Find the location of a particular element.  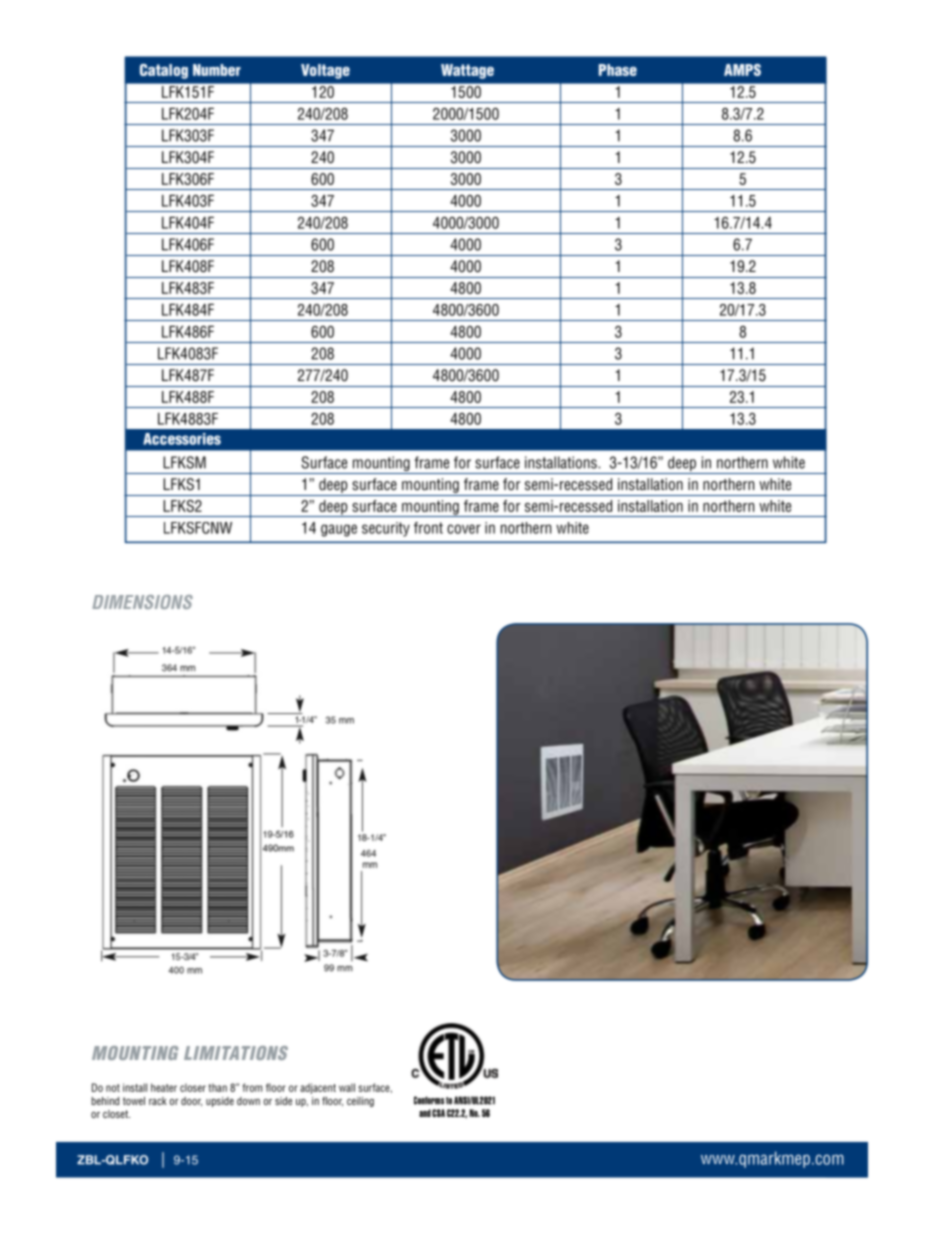

CSA is located at coordinates (438, 1113).
